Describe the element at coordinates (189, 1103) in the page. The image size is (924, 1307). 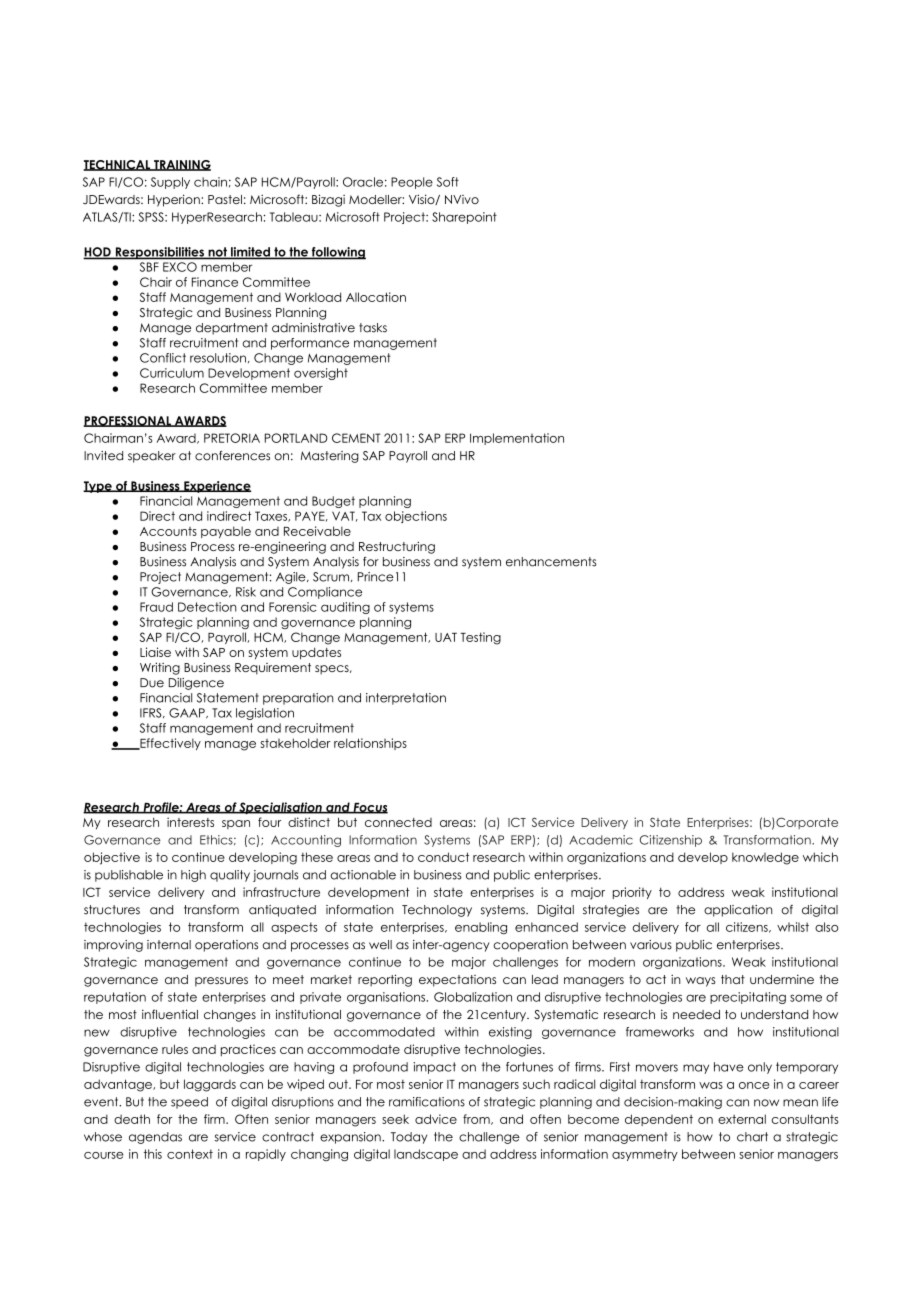
I see `speed` at that location.
